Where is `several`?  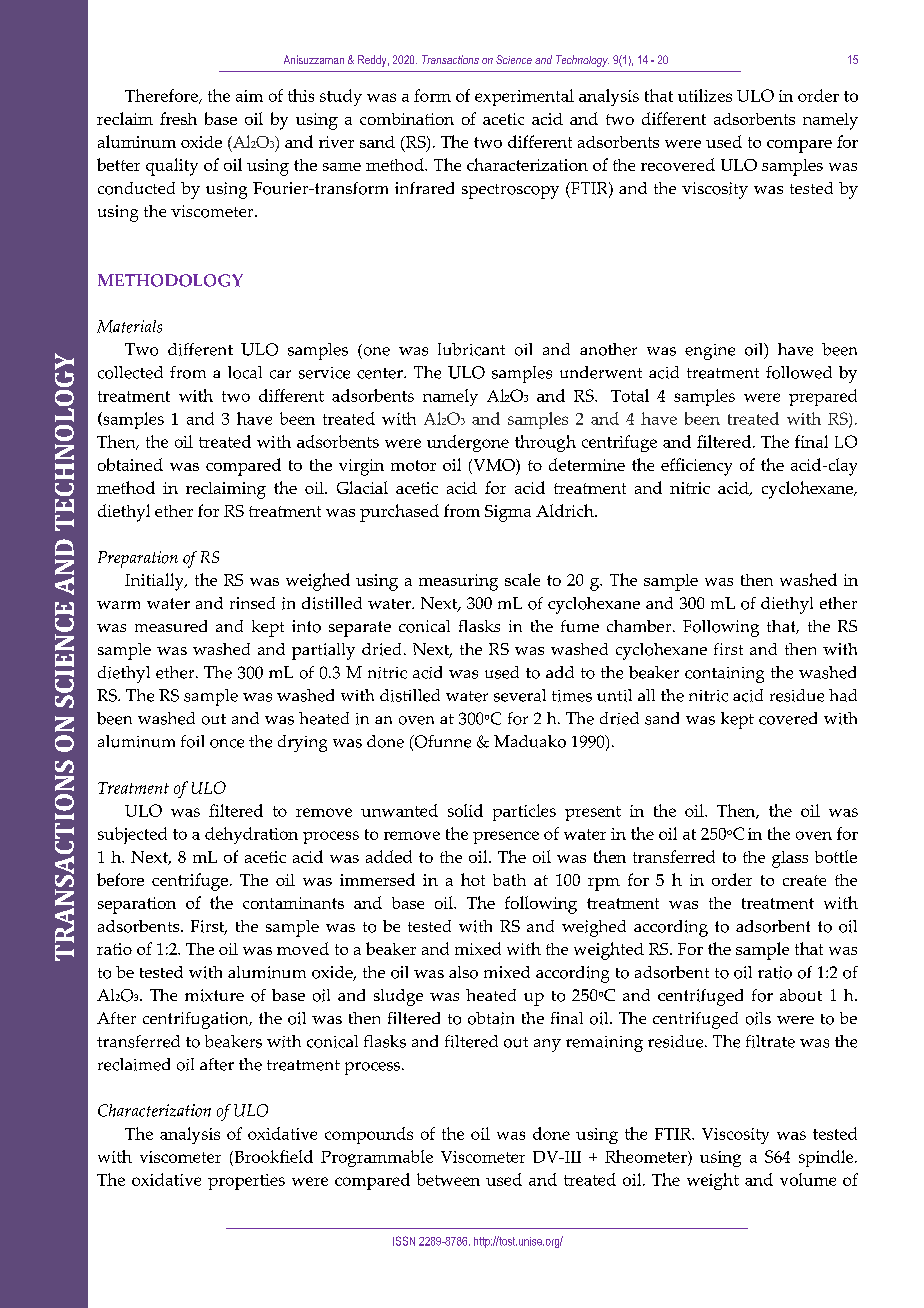
several is located at coordinates (520, 695).
